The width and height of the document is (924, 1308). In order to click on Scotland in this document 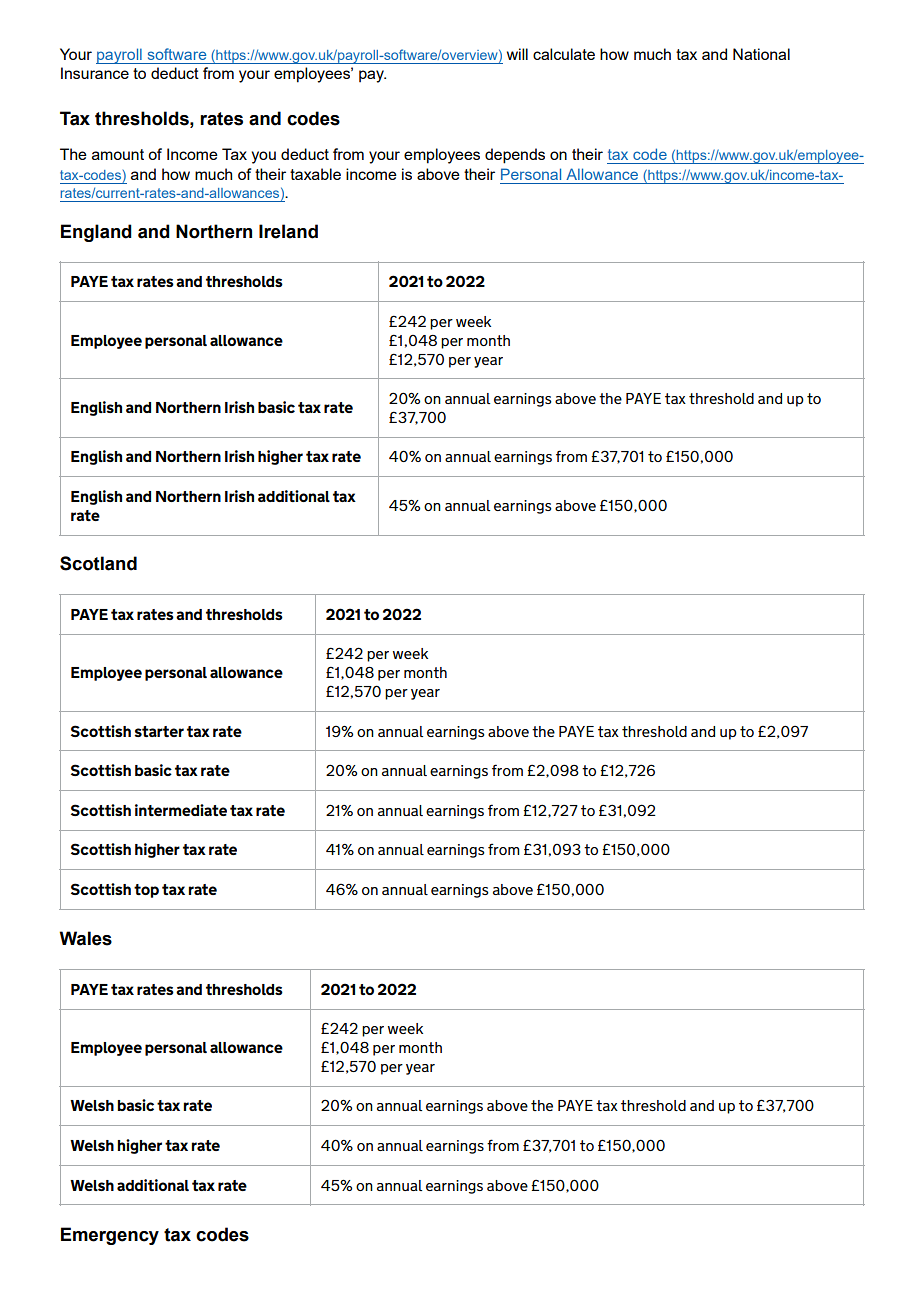, I will do `click(98, 563)`.
